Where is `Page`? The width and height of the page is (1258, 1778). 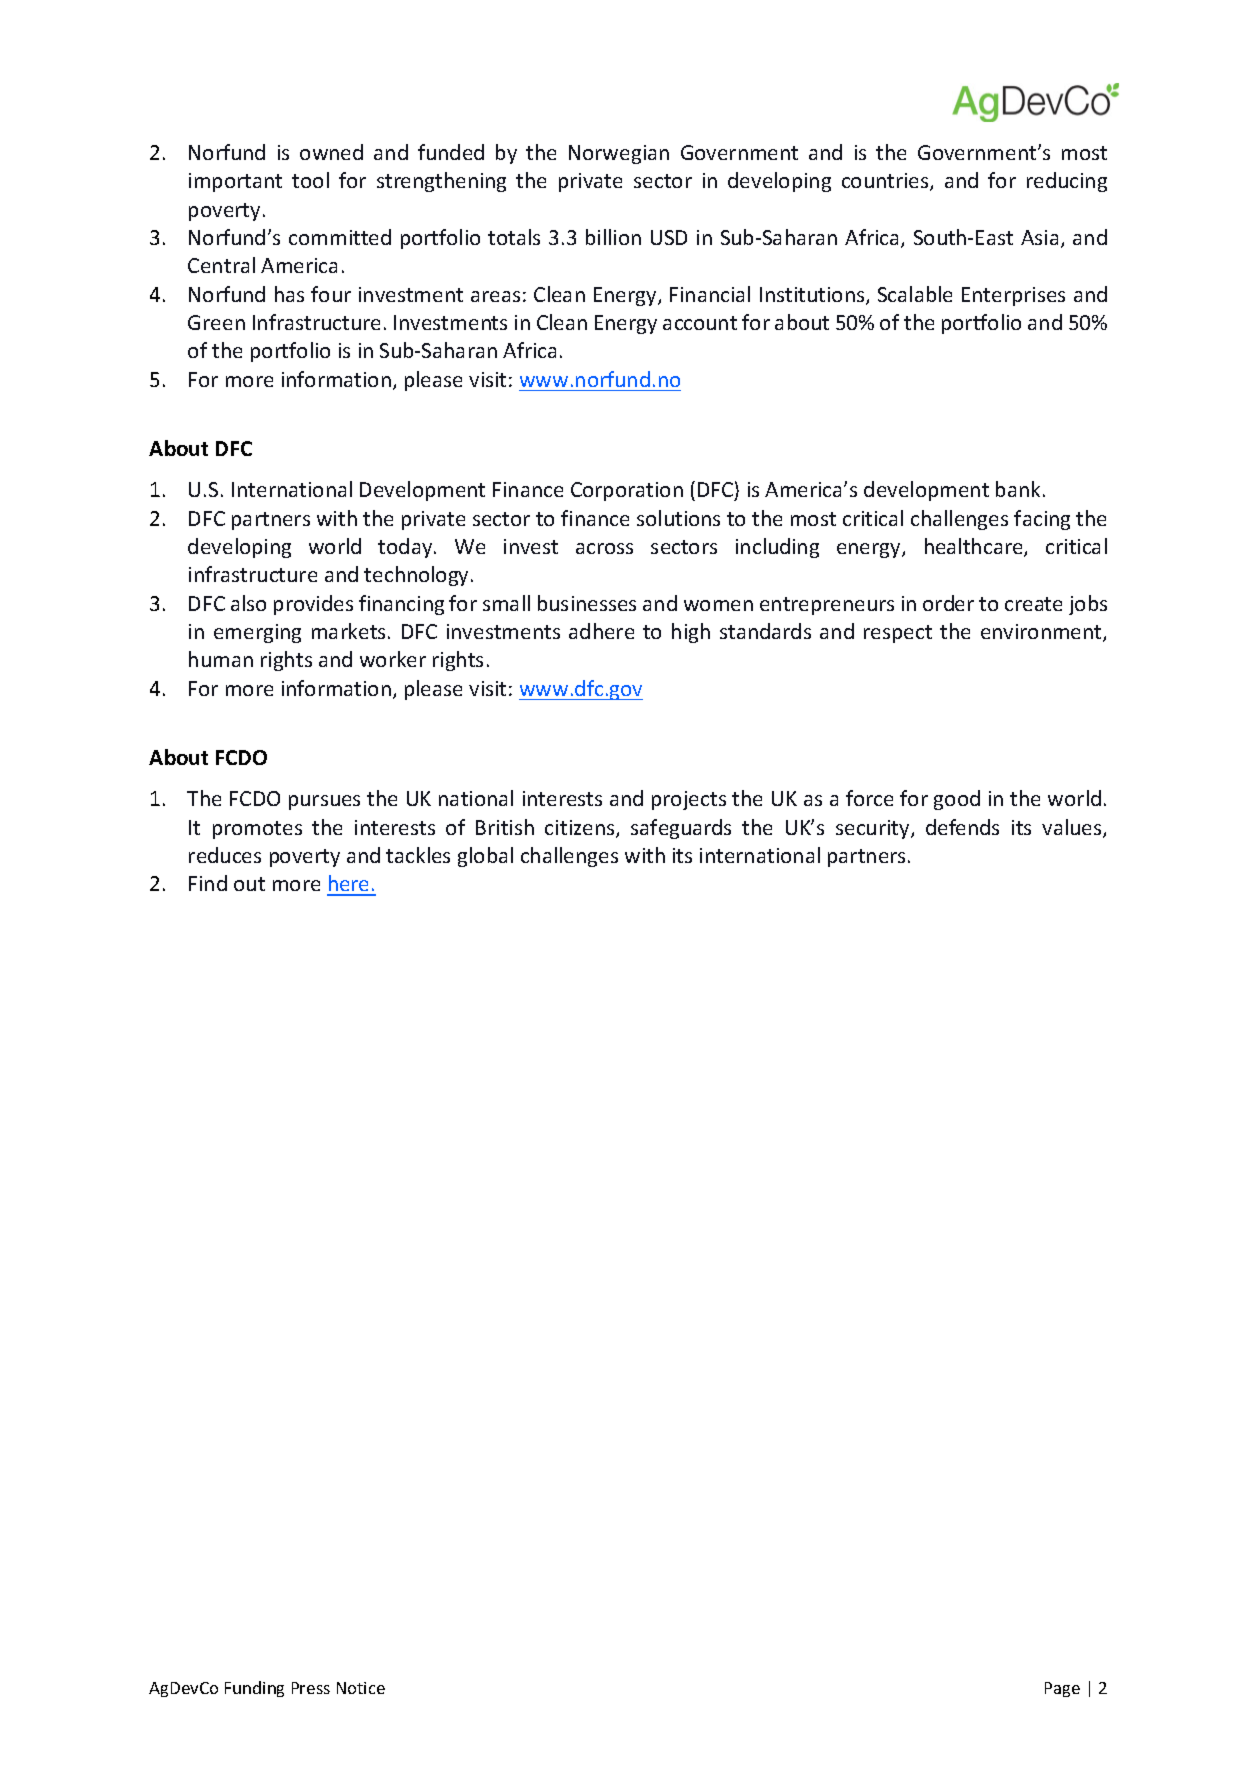
Page is located at coordinates (1062, 1689).
